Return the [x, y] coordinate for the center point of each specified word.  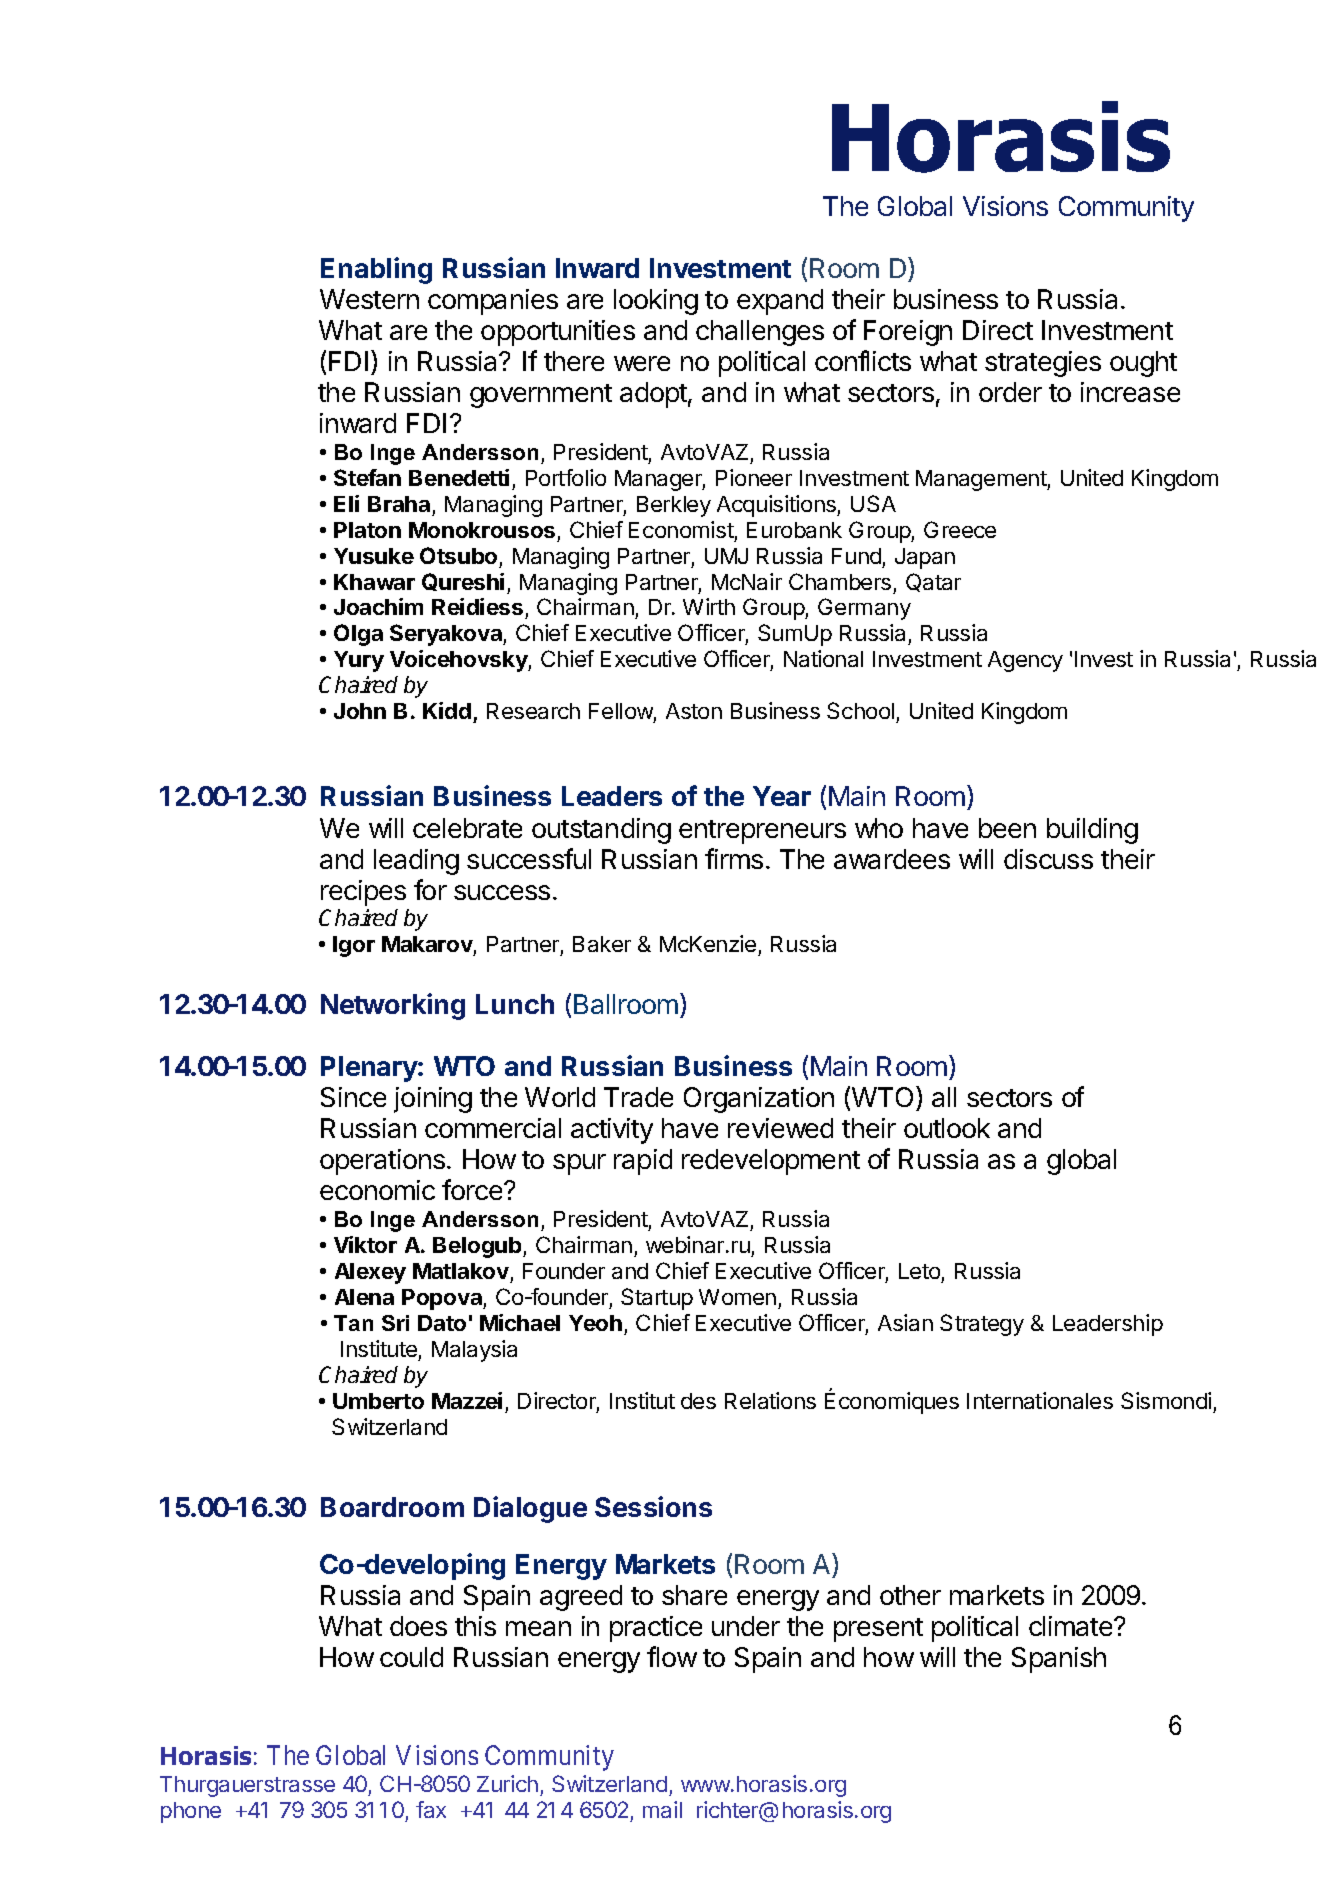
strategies [1043, 364]
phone [191, 1812]
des [698, 1401]
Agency [1025, 661]
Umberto [378, 1401]
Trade [638, 1097]
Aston [694, 711]
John [360, 711]
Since [353, 1097]
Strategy [982, 1325]
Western [369, 299]
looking [656, 302]
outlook [947, 1128]
